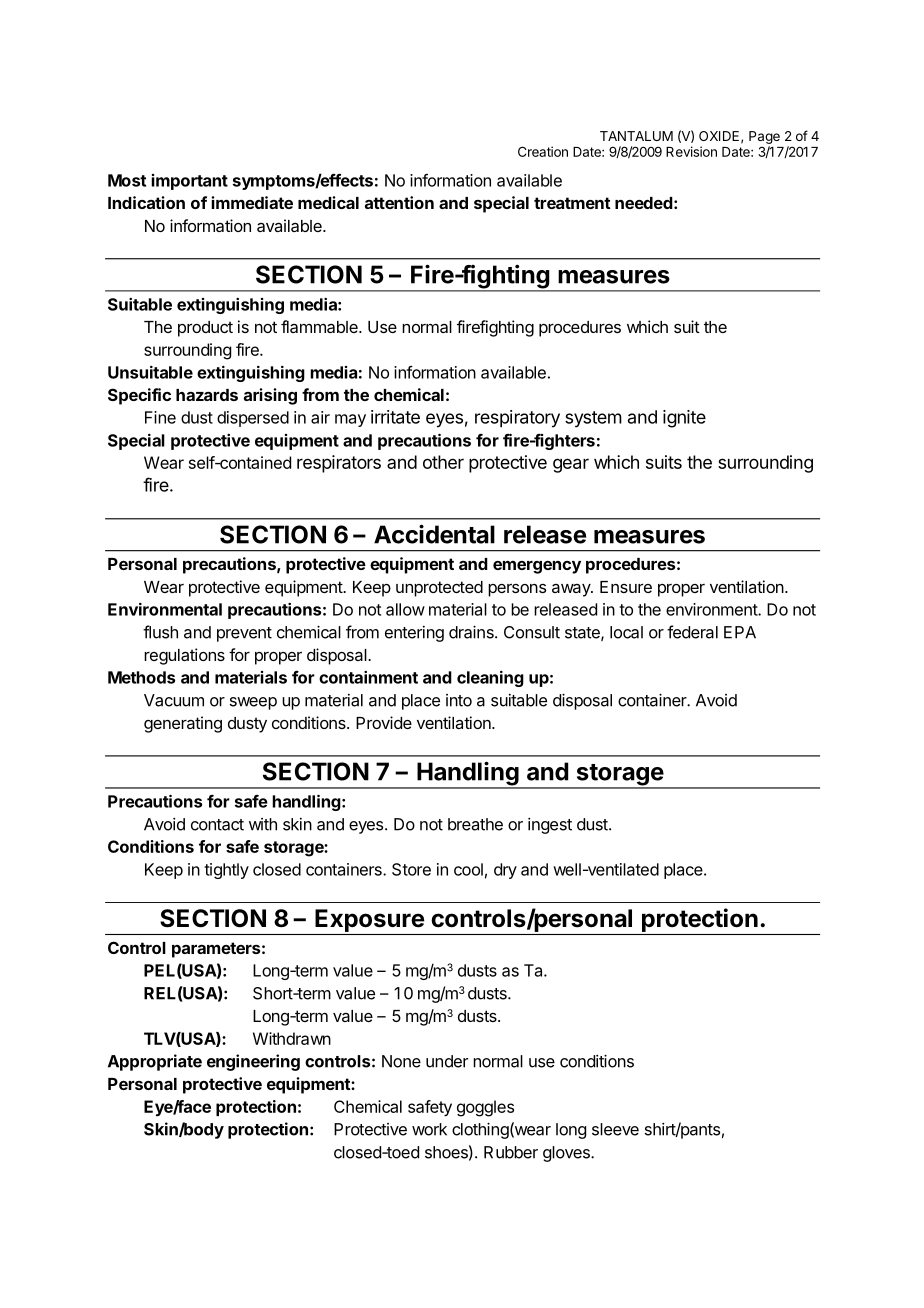 The height and width of the page is (1308, 924). What do you see at coordinates (429, 1129) in the page?
I see `work` at bounding box center [429, 1129].
